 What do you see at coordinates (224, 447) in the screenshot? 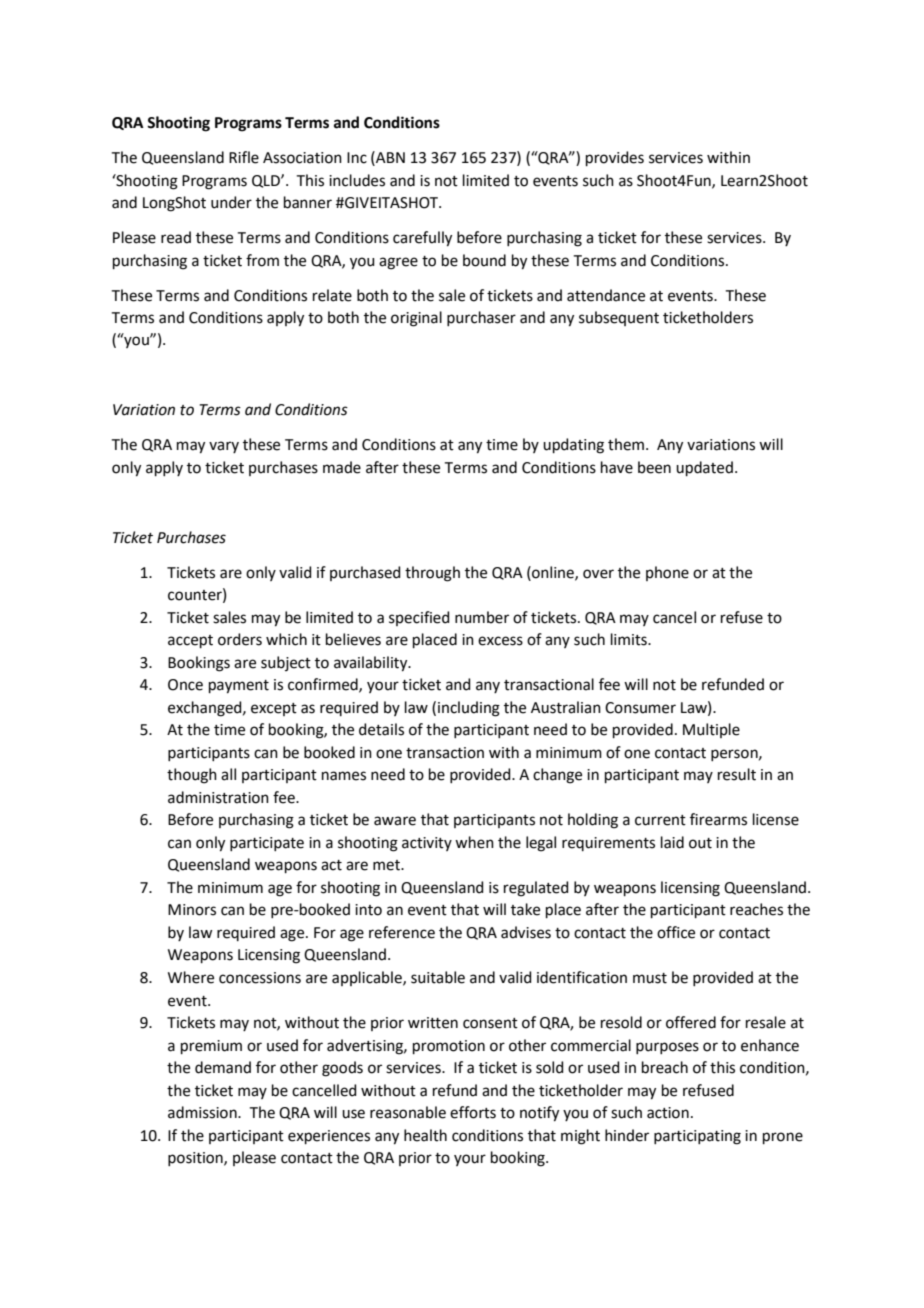
I see `vary` at bounding box center [224, 447].
